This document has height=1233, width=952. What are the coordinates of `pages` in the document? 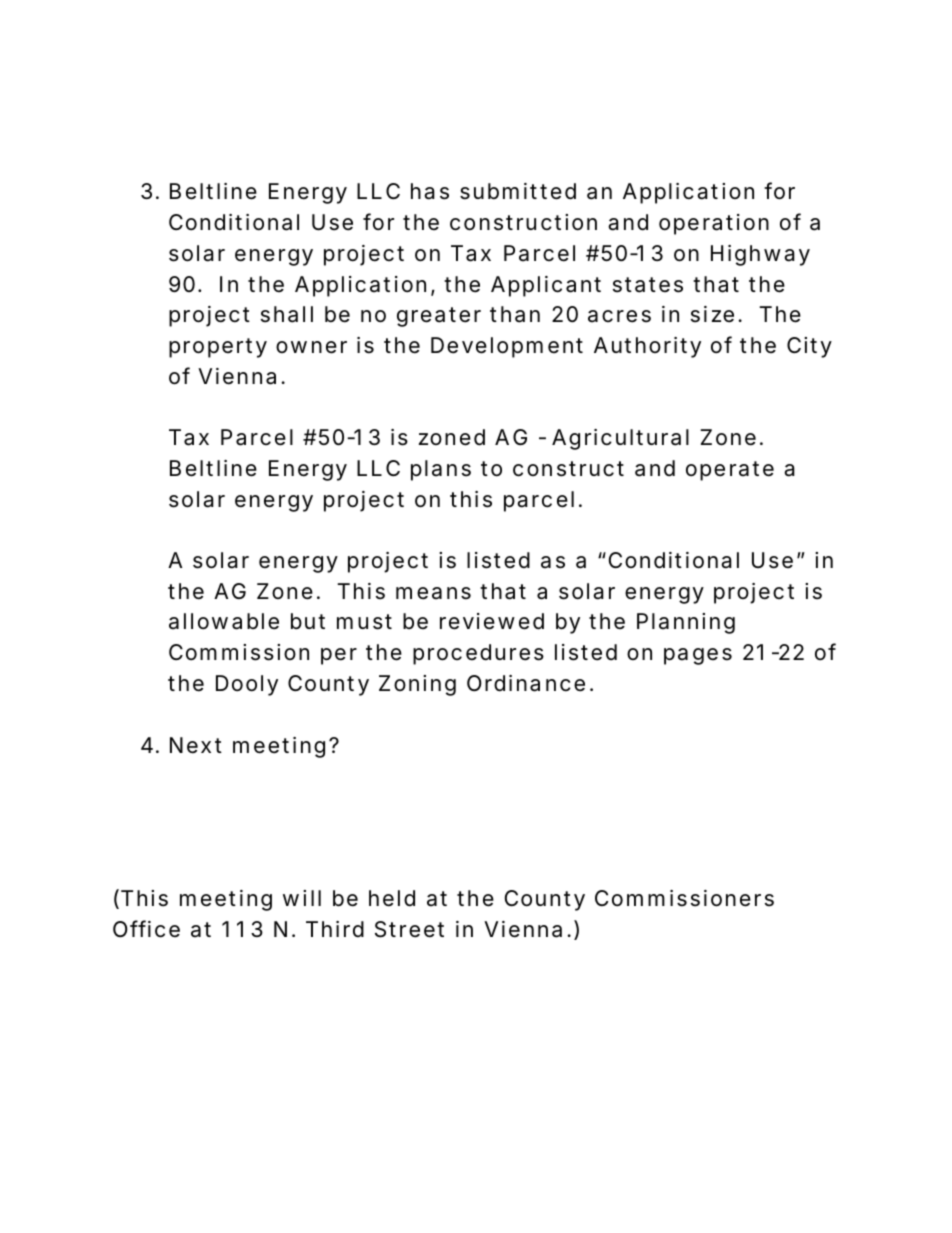 It's located at (698, 656).
